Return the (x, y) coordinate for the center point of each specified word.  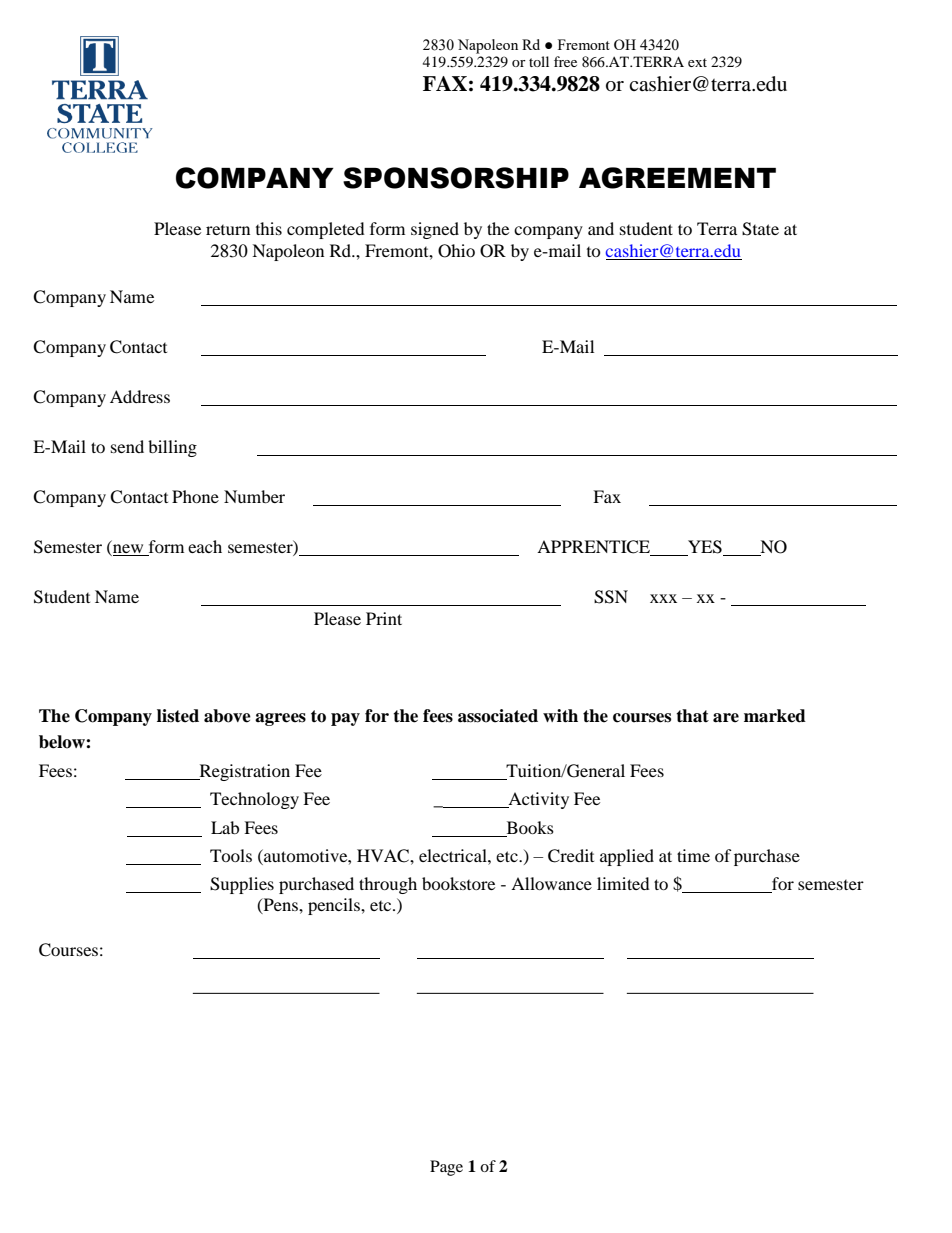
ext (697, 62)
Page (446, 1168)
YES (705, 548)
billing (172, 448)
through (388, 885)
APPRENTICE (595, 548)
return (228, 230)
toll (539, 61)
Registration (243, 772)
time (693, 855)
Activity (537, 800)
